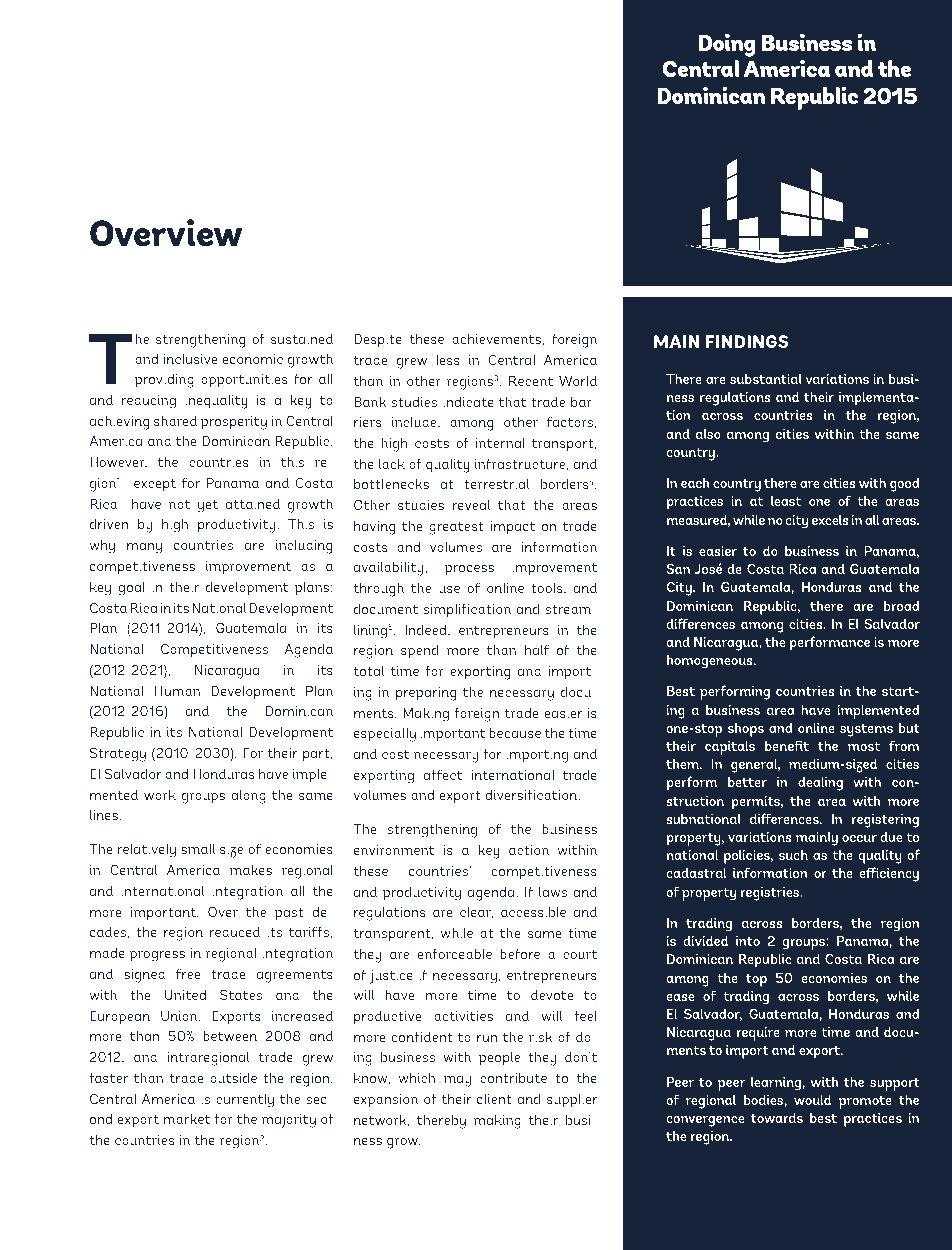 The width and height of the page is (952, 1250). Describe the element at coordinates (830, 519) in the page. I see `excels` at that location.
